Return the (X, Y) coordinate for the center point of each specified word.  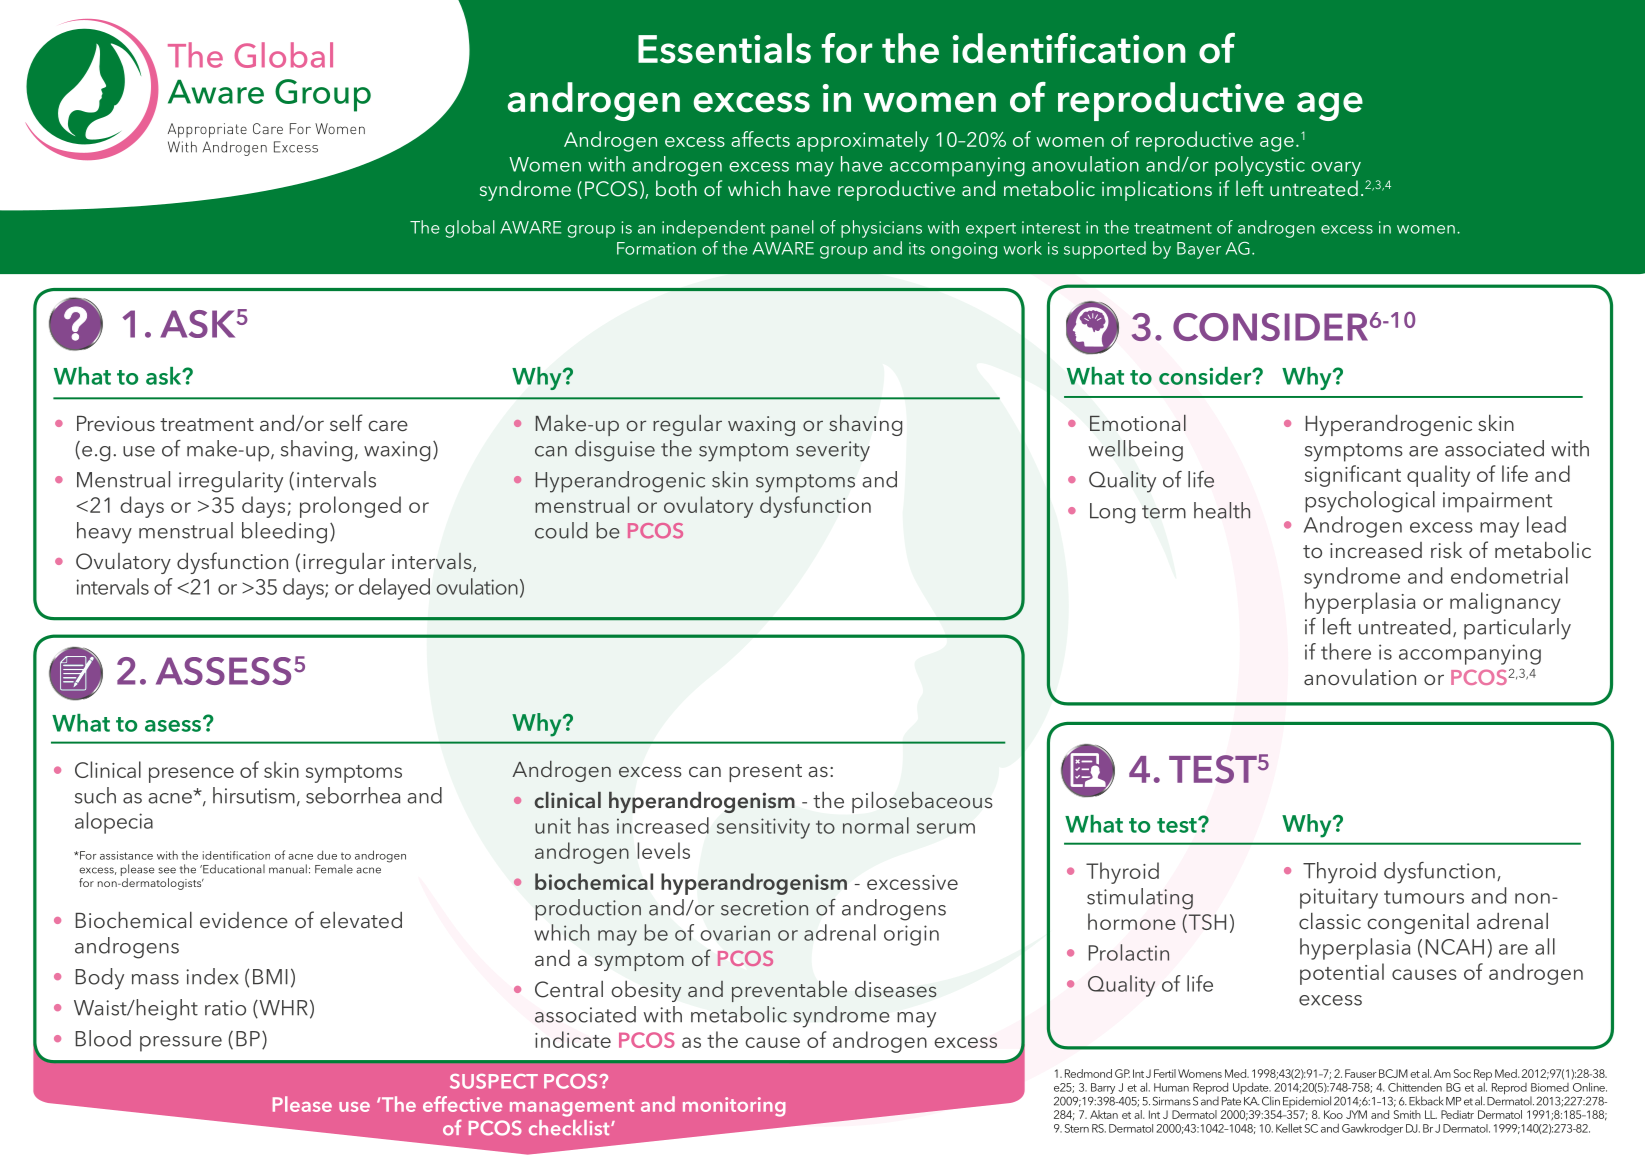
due (327, 855)
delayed (394, 589)
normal (876, 825)
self (346, 422)
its (917, 248)
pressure (181, 1044)
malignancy (1505, 603)
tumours (1424, 897)
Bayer (1199, 250)
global (470, 229)
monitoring (734, 1107)
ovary (1336, 168)
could (561, 530)
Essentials (724, 48)
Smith (1407, 1114)
